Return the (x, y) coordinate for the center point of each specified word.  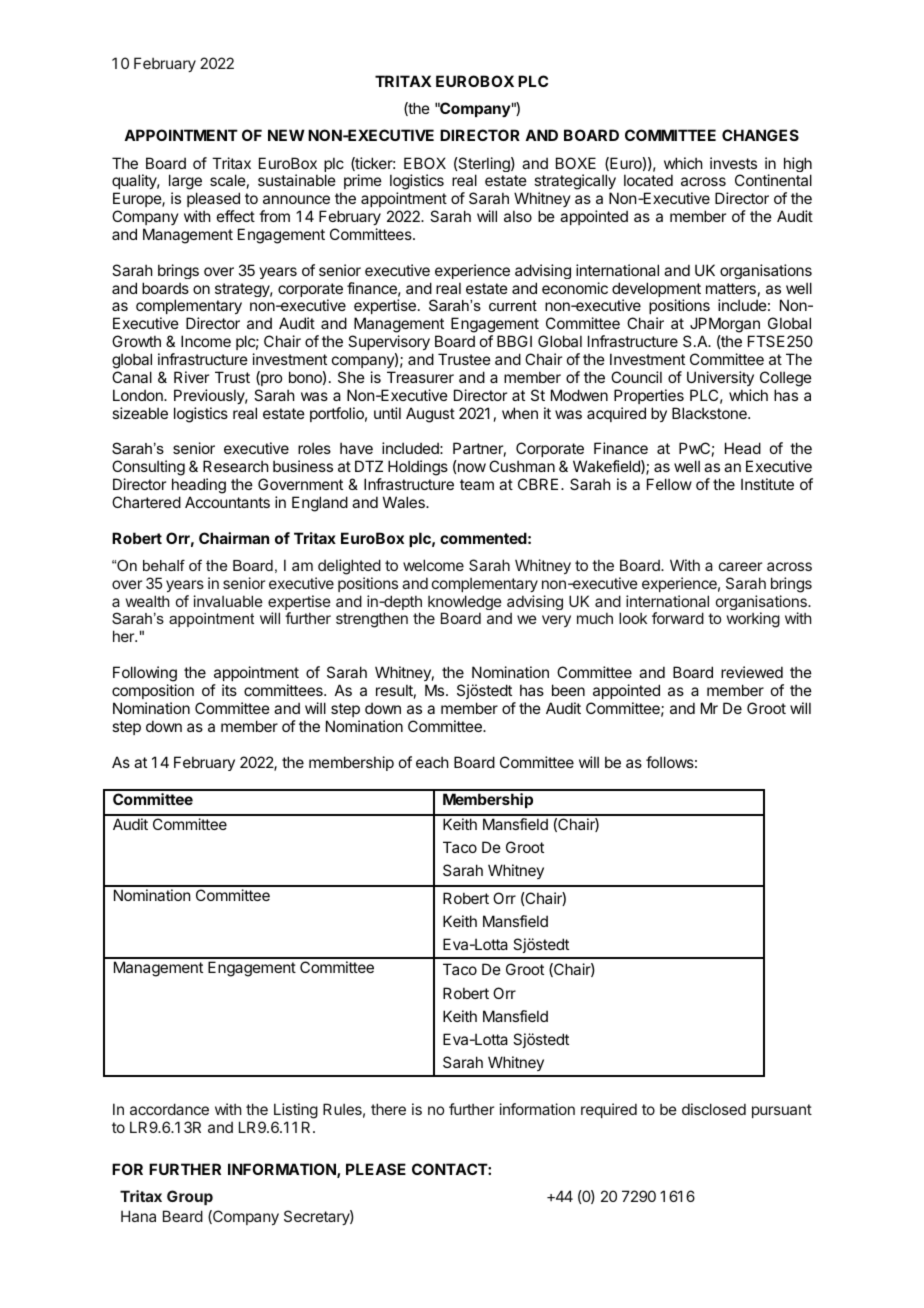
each (432, 762)
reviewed (752, 672)
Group (190, 1197)
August (430, 415)
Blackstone (710, 413)
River (191, 377)
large (185, 183)
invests (733, 163)
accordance (169, 1109)
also (518, 216)
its (229, 690)
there (388, 1109)
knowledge (465, 604)
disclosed (714, 1109)
